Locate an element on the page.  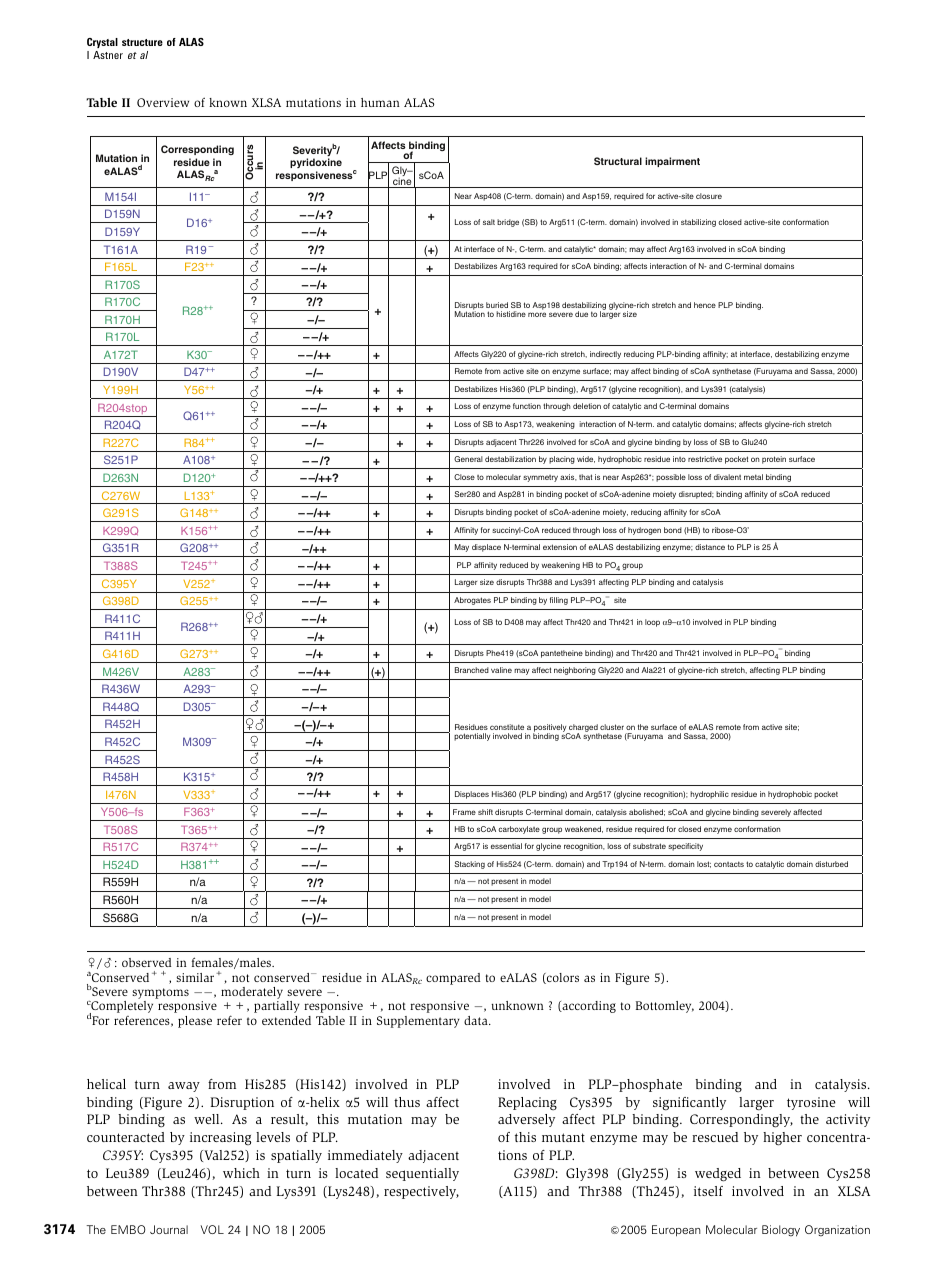
human is located at coordinates (380, 102).
